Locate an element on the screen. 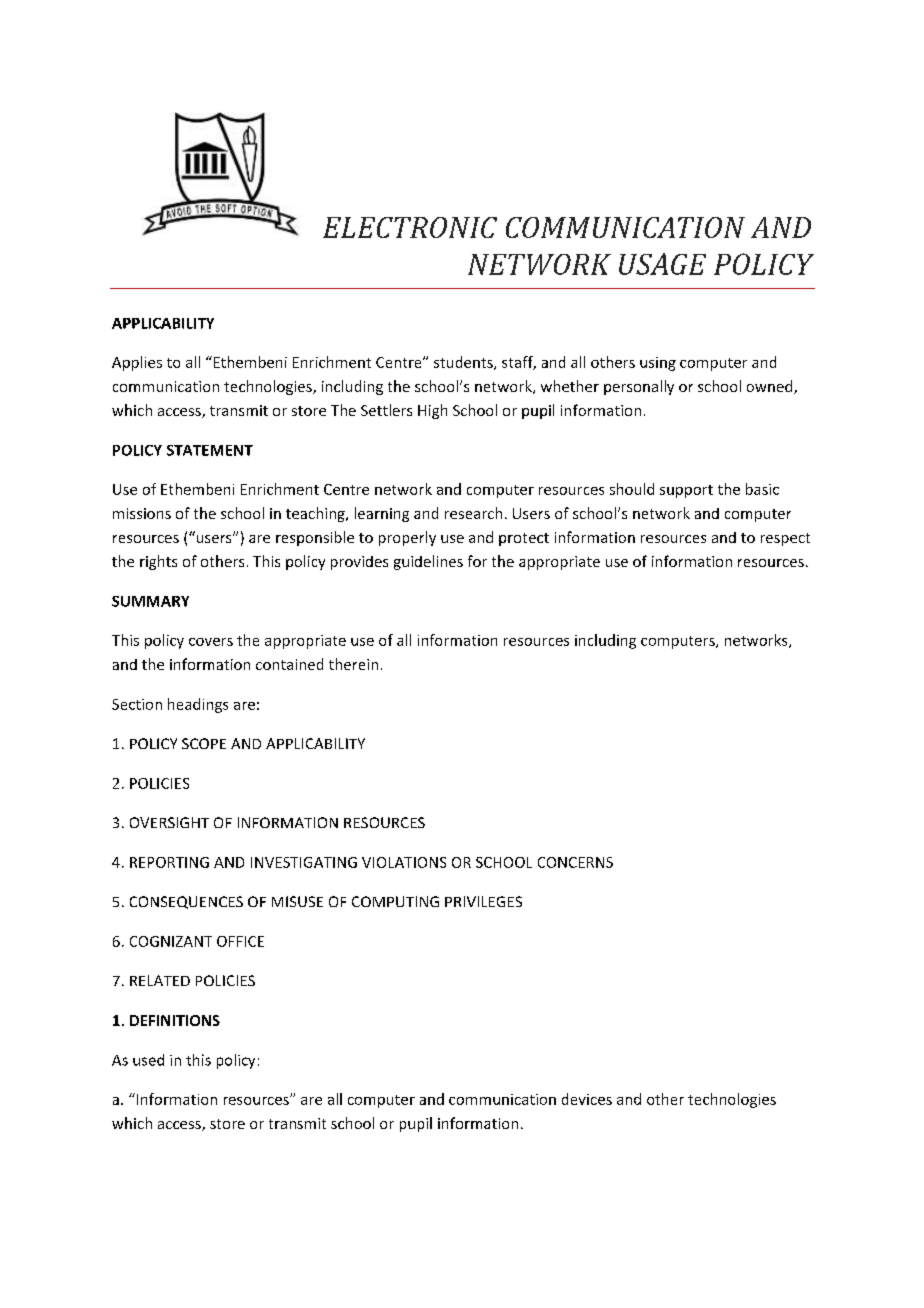 This screenshot has height=1308, width=924. therein is located at coordinates (353, 664).
